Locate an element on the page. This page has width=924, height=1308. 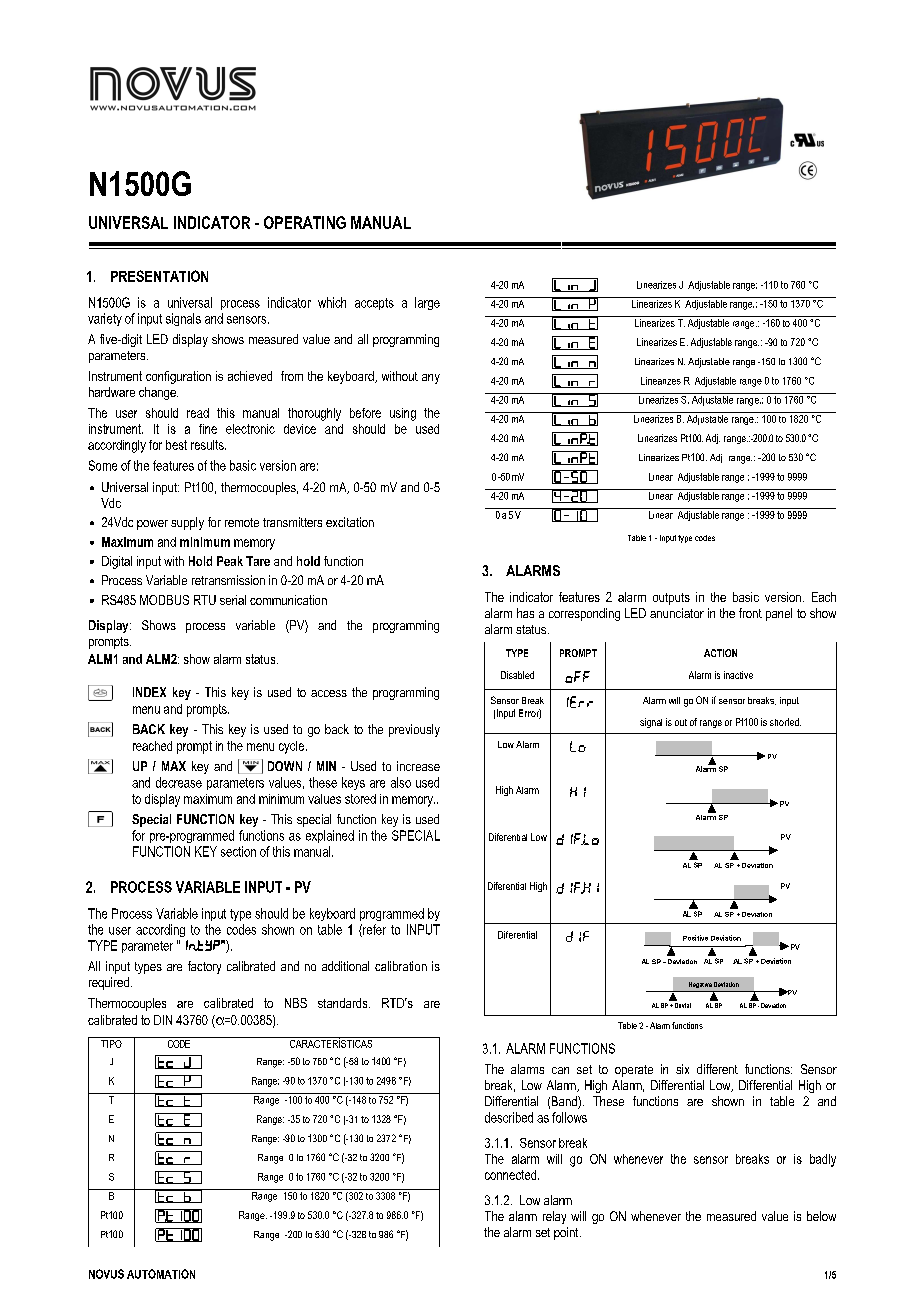
ACTION is located at coordinates (720, 653).
